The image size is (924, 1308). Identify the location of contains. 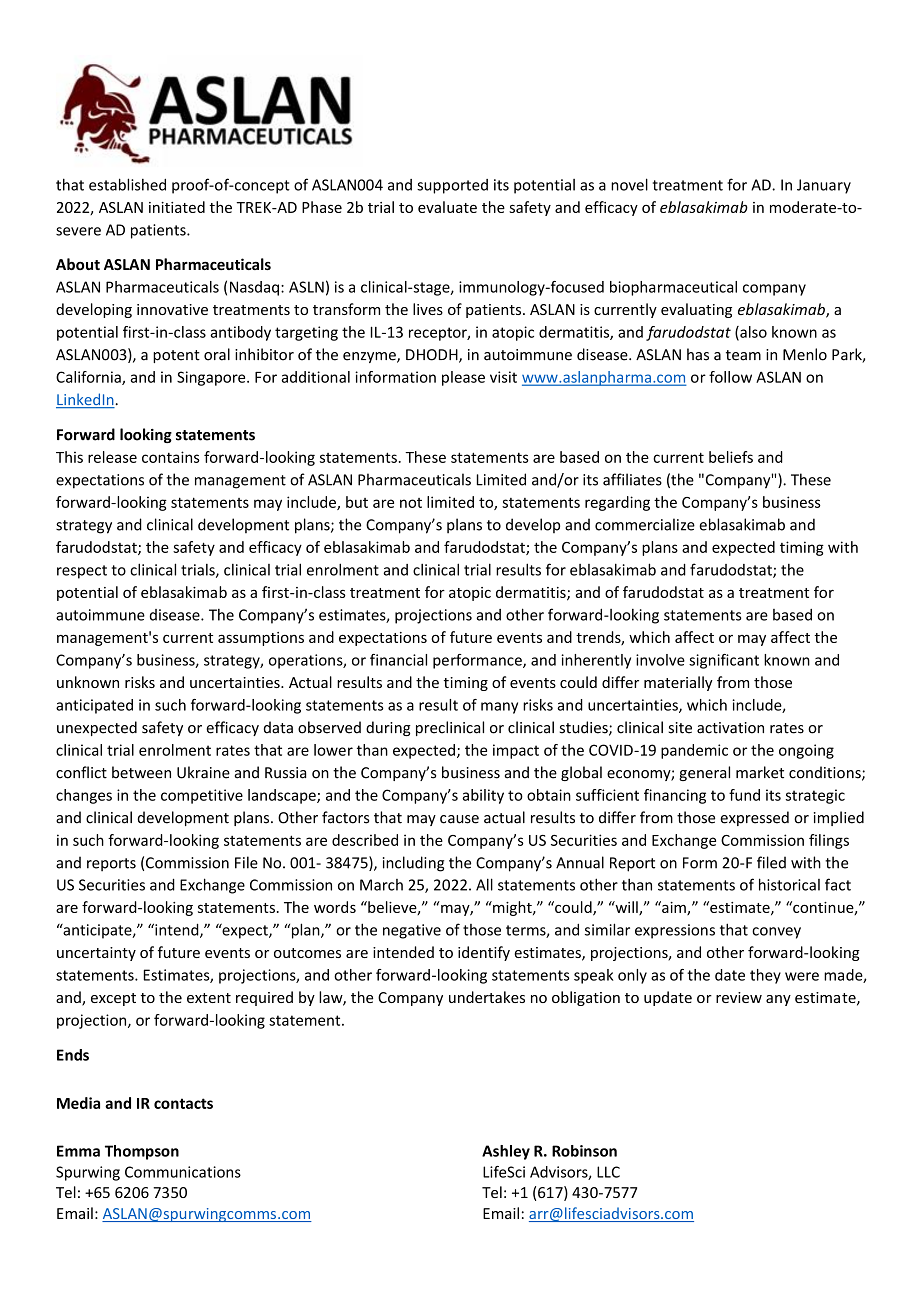
(171, 457).
